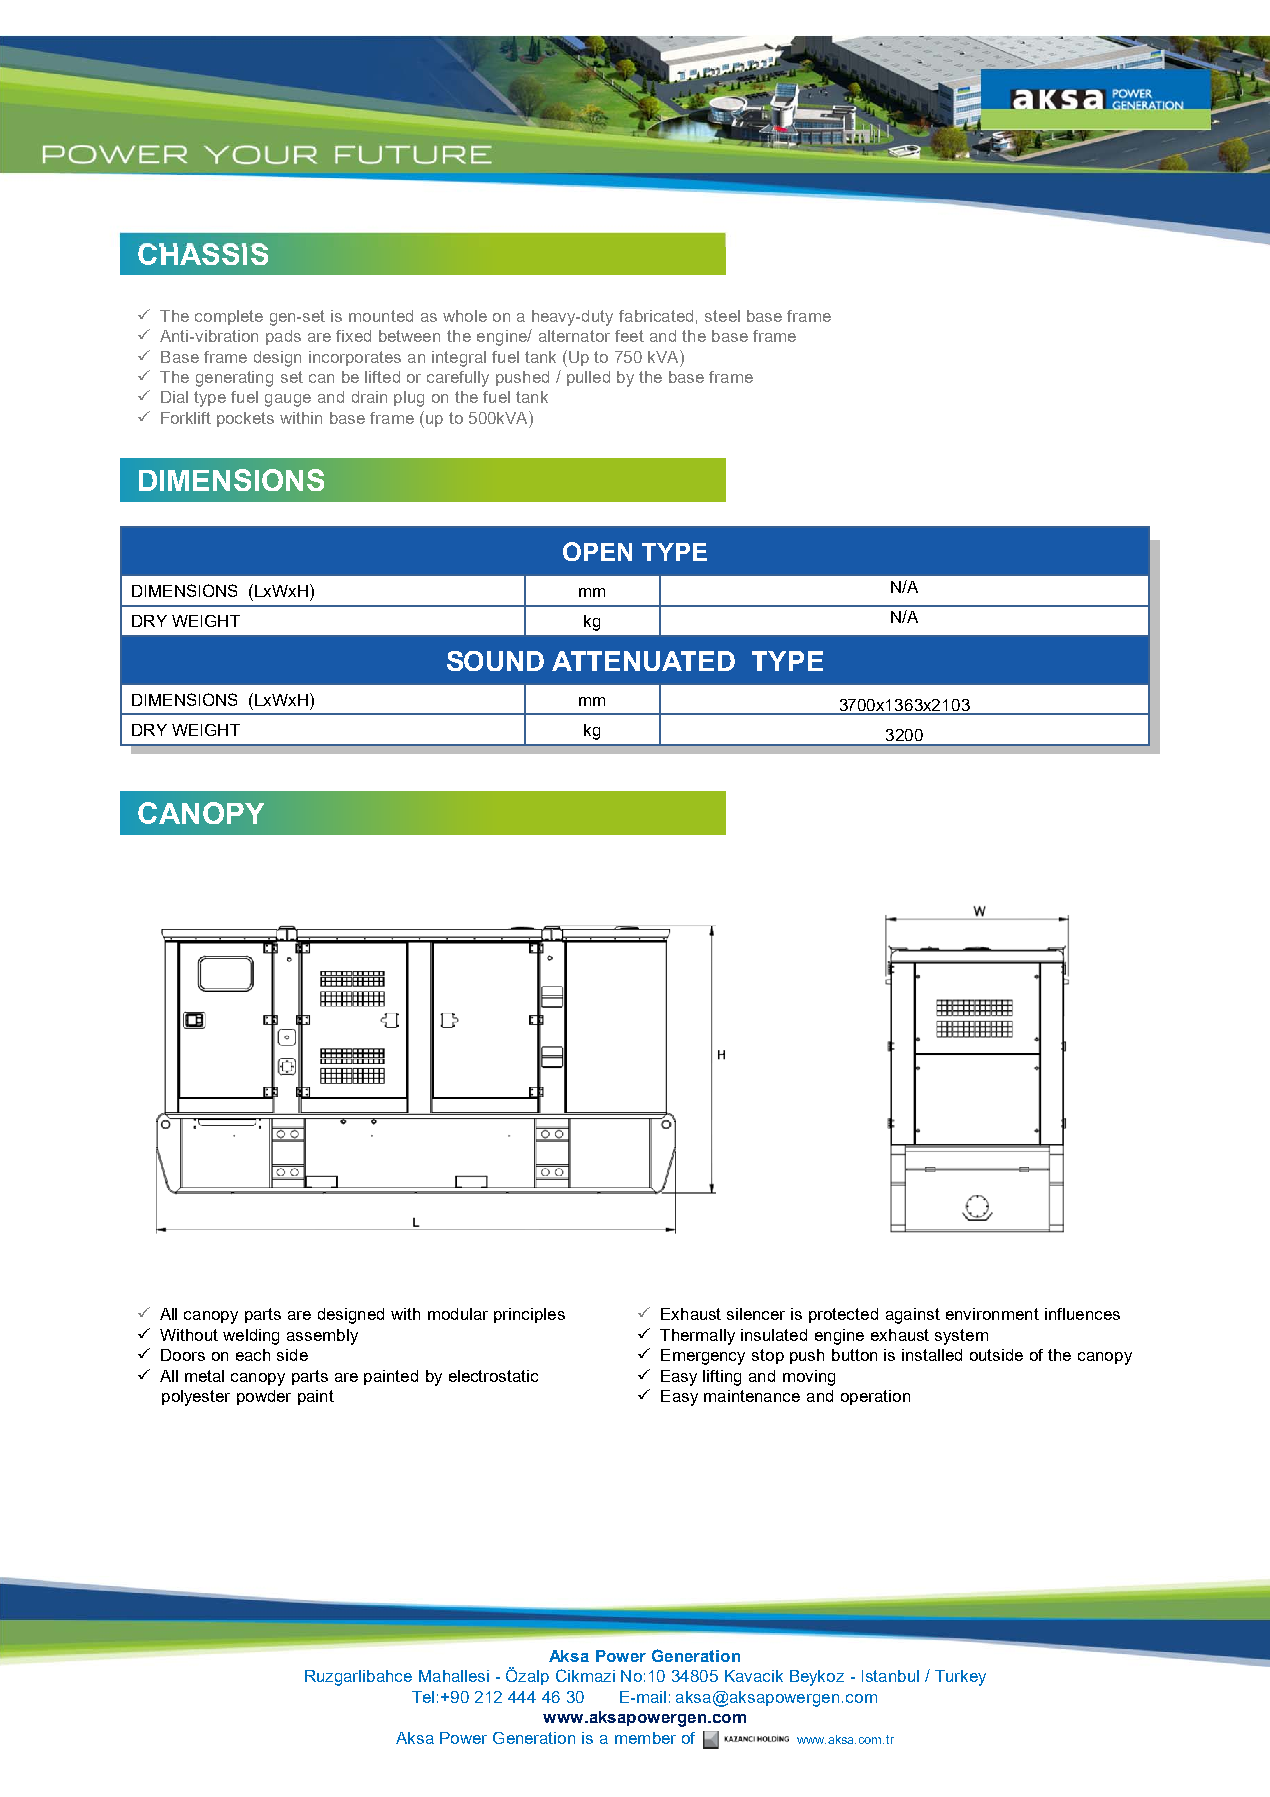 This screenshot has width=1270, height=1797. I want to click on environment, so click(992, 1314).
